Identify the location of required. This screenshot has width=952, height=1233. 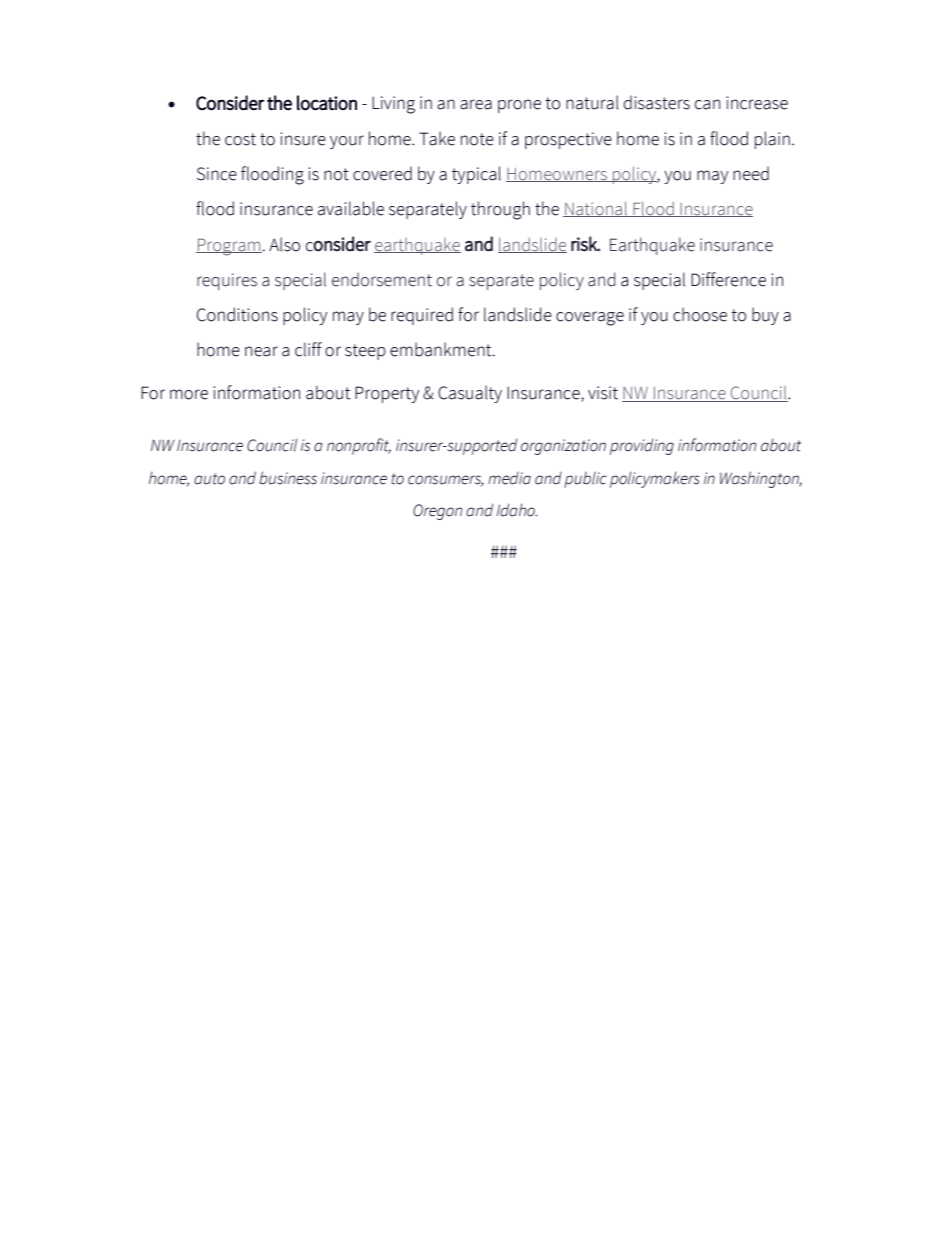
(422, 316).
